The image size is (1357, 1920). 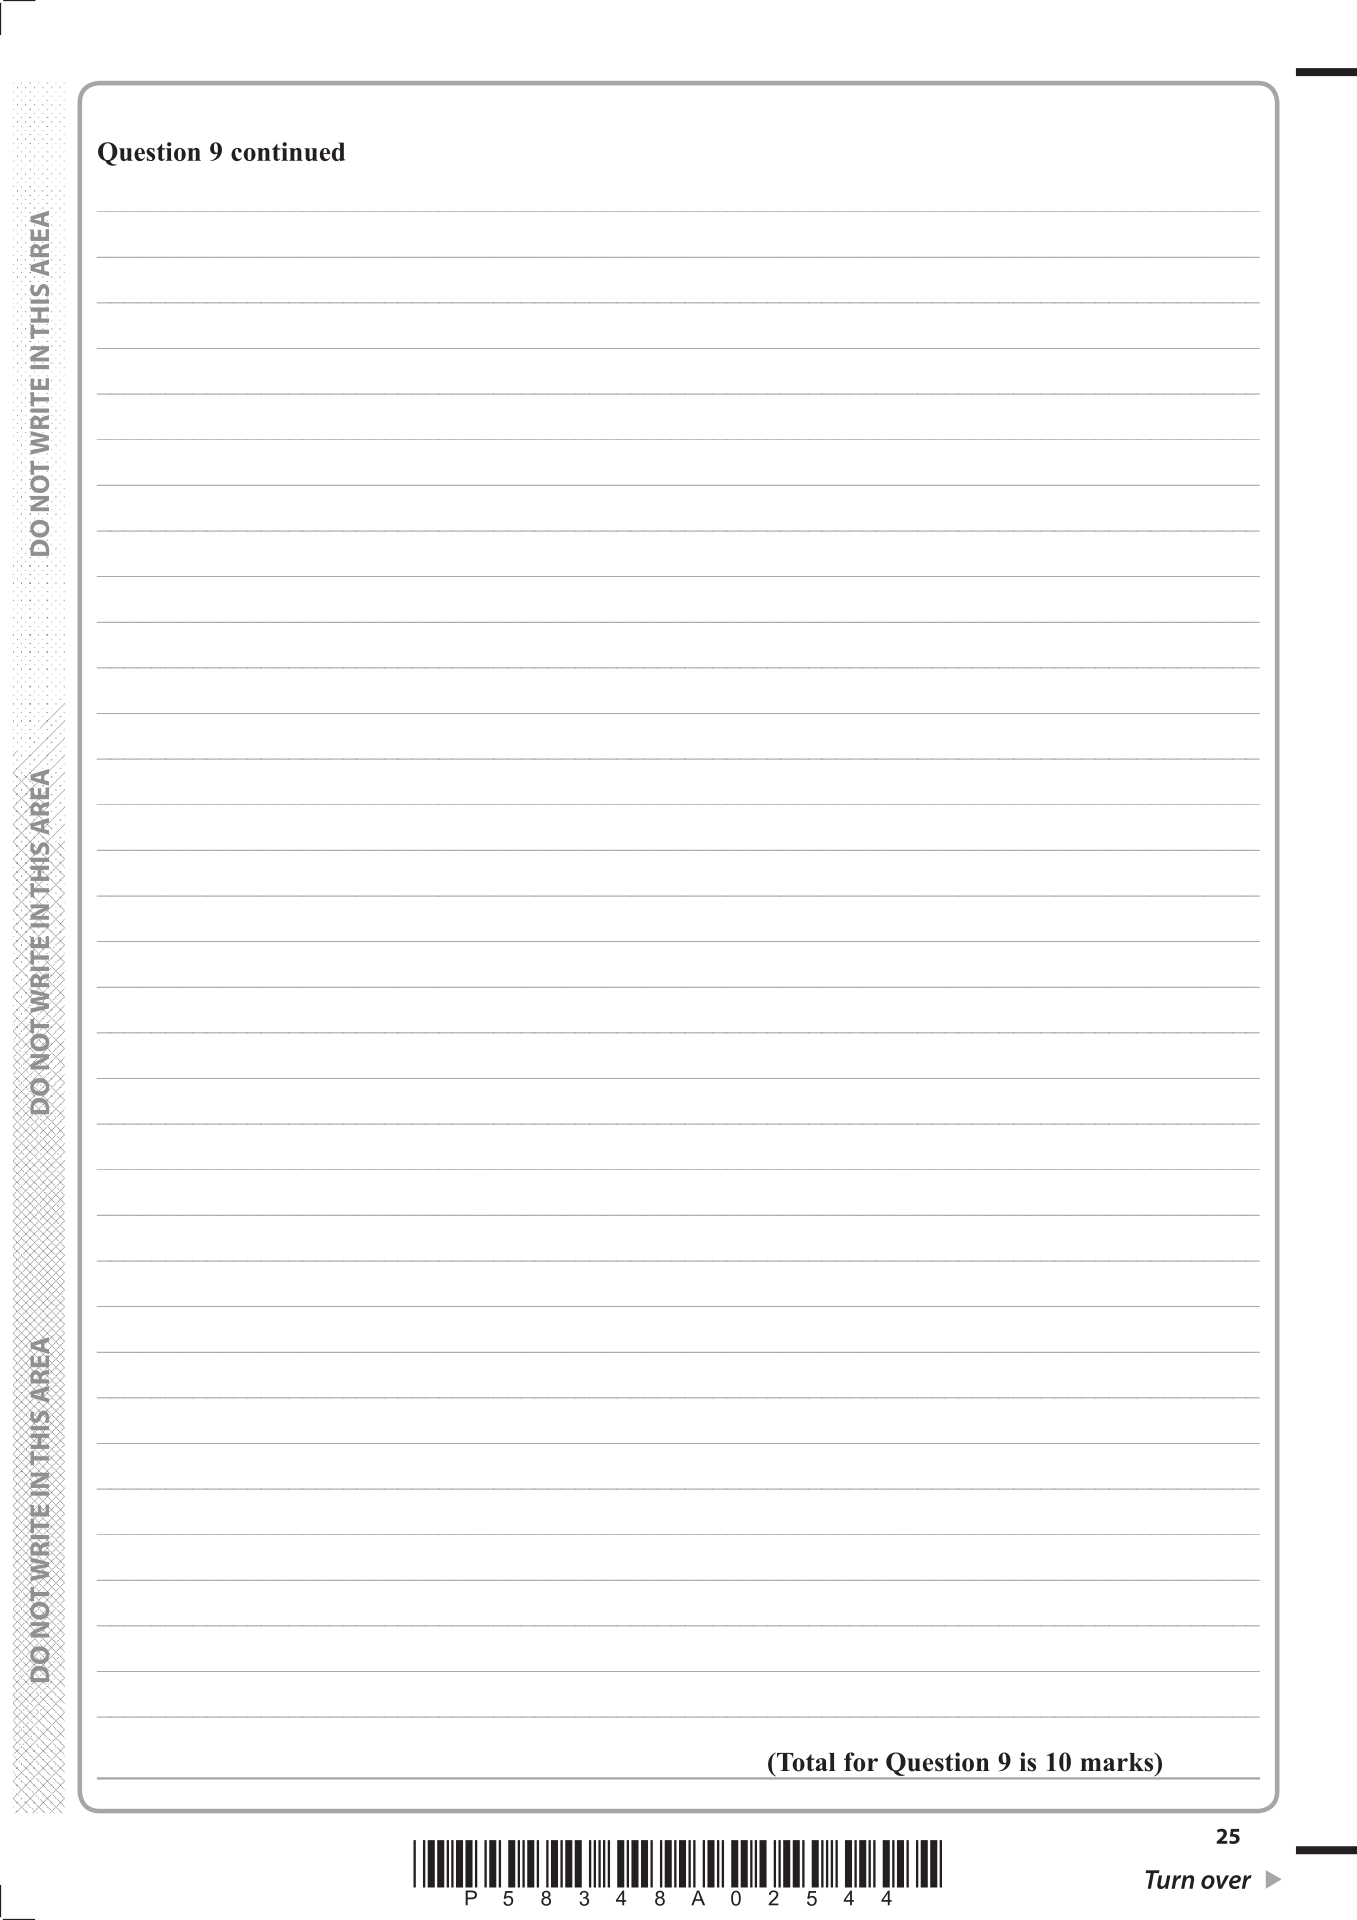 What do you see at coordinates (1118, 1762) in the page?
I see `marks` at bounding box center [1118, 1762].
